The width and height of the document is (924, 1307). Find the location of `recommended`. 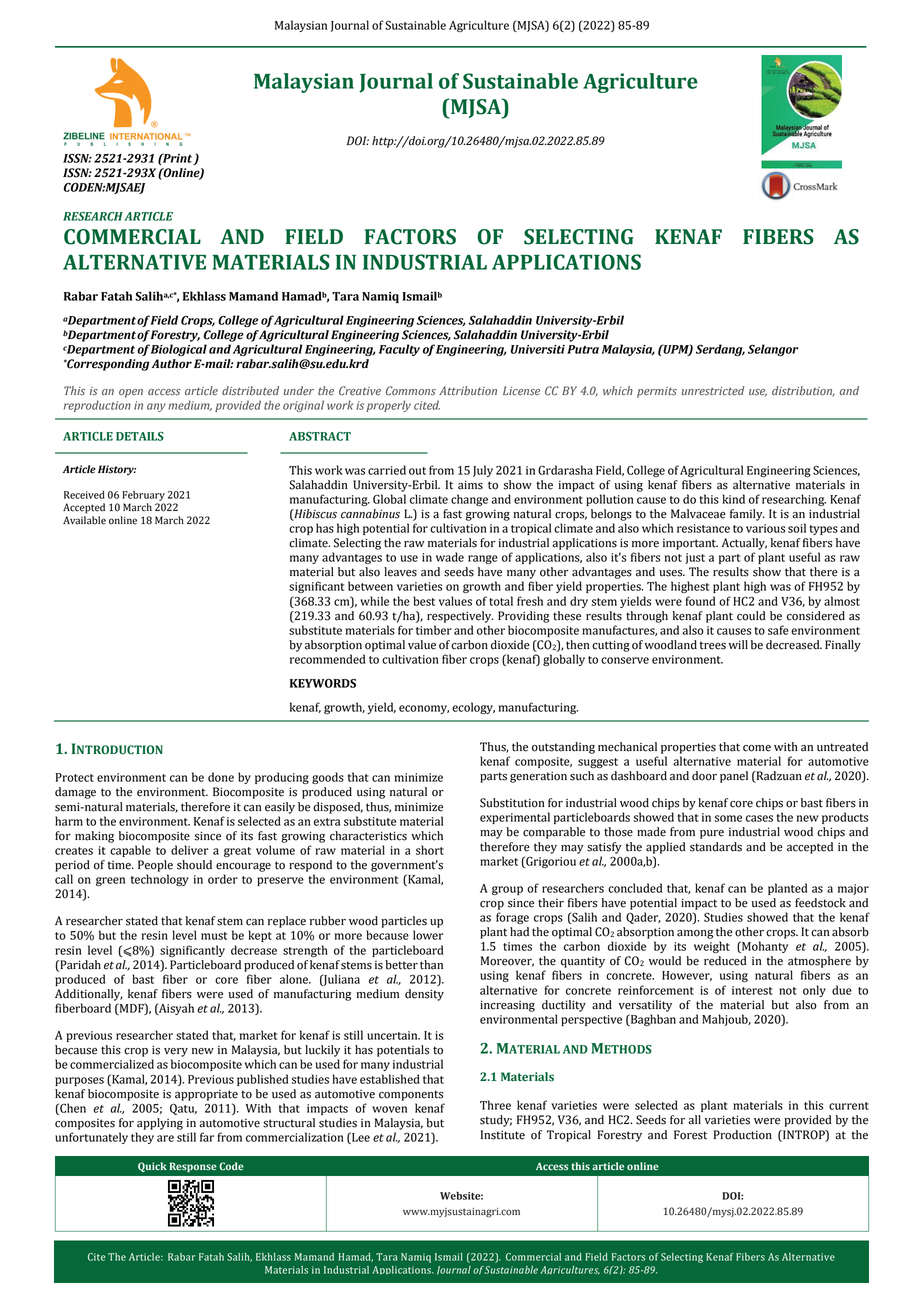

recommended is located at coordinates (328, 659).
